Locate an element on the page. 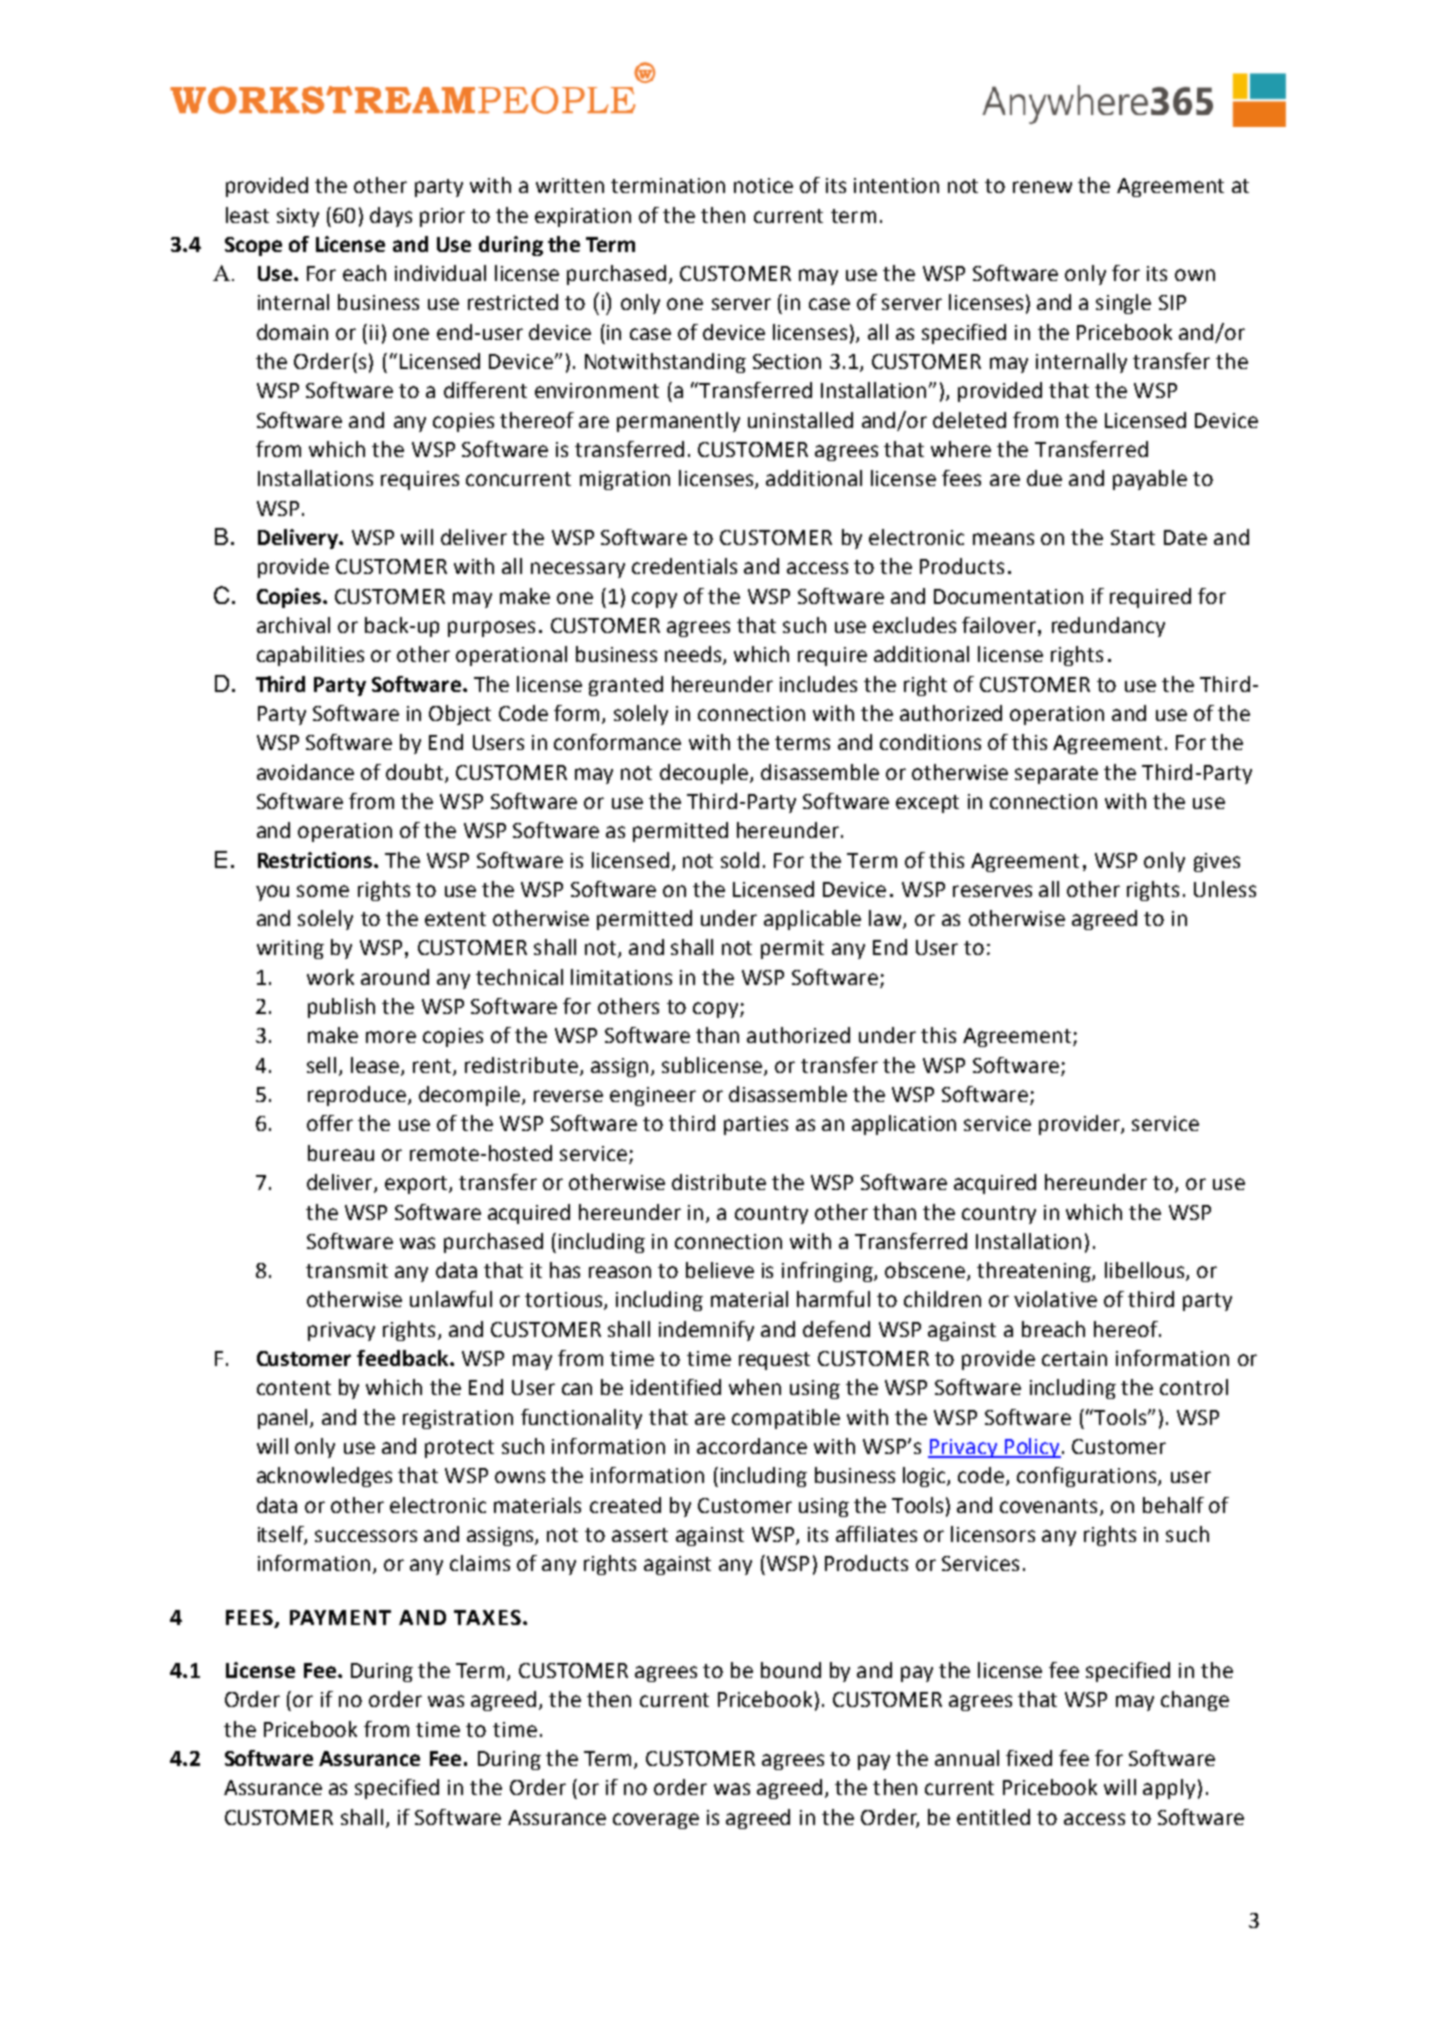 This image has height=2022, width=1430. days is located at coordinates (391, 217).
